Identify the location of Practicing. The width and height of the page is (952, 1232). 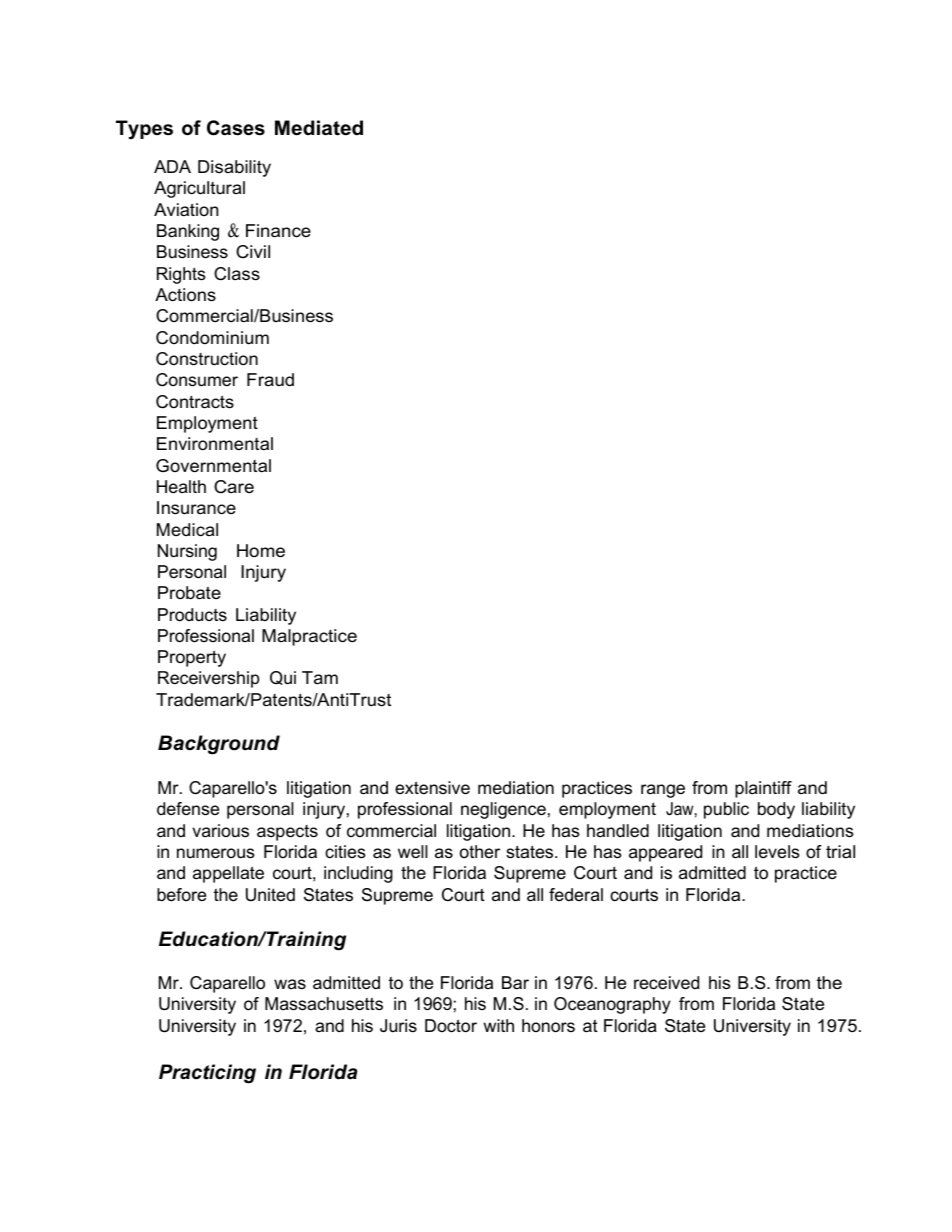
(207, 1074).
